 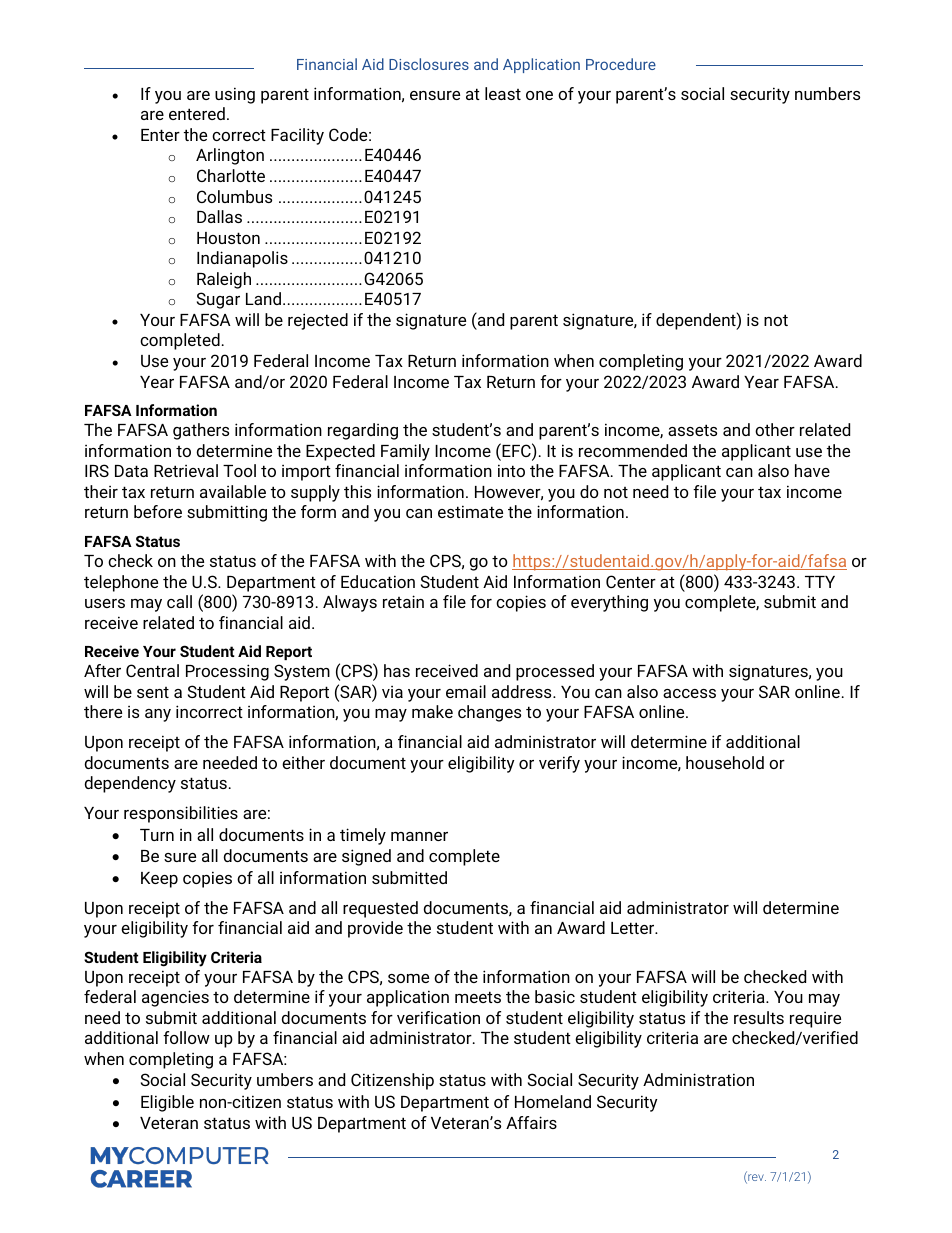 What do you see at coordinates (621, 64) in the page?
I see `Procedure` at bounding box center [621, 64].
